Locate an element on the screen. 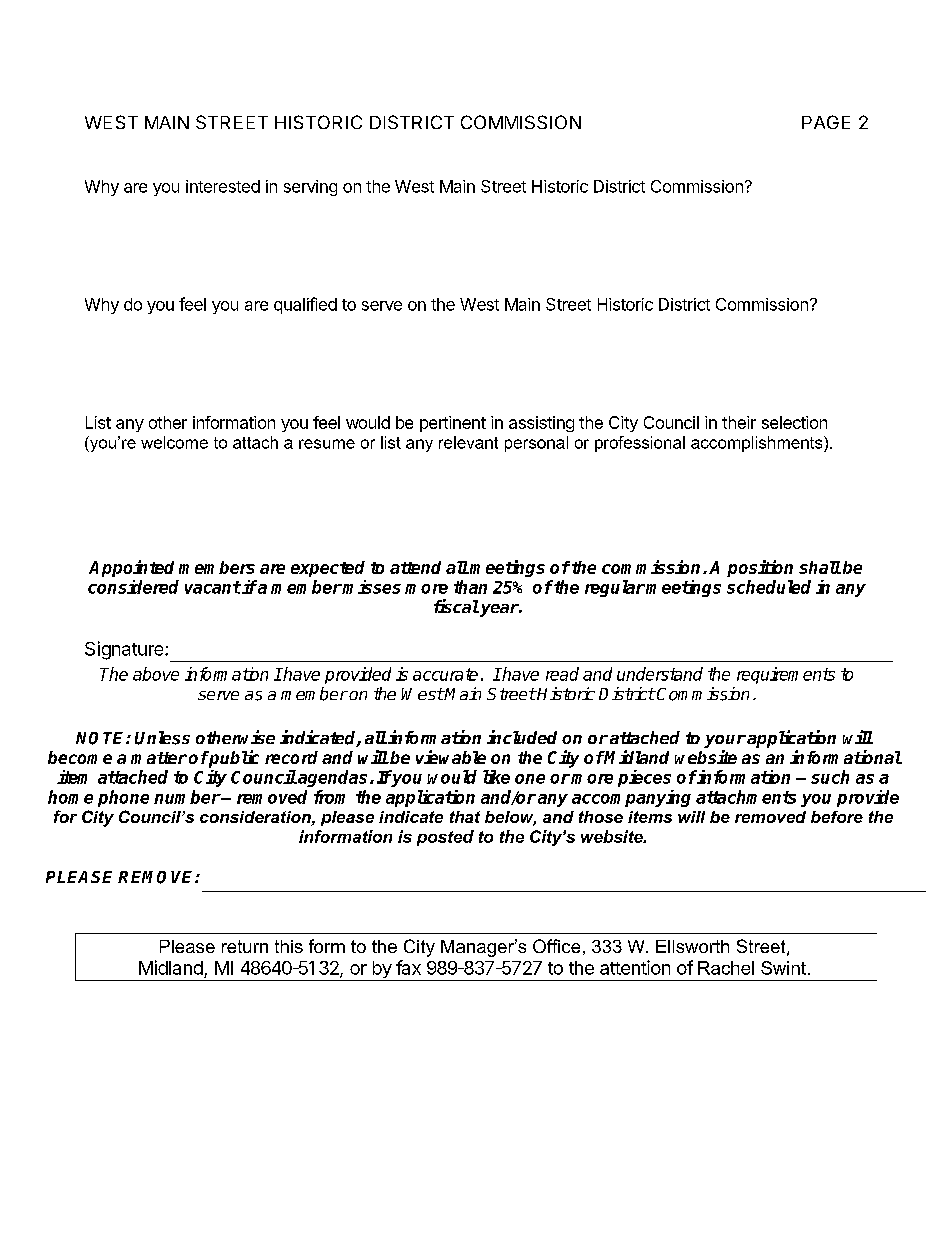 The height and width of the screenshot is (1233, 952). pertinent is located at coordinates (453, 424).
